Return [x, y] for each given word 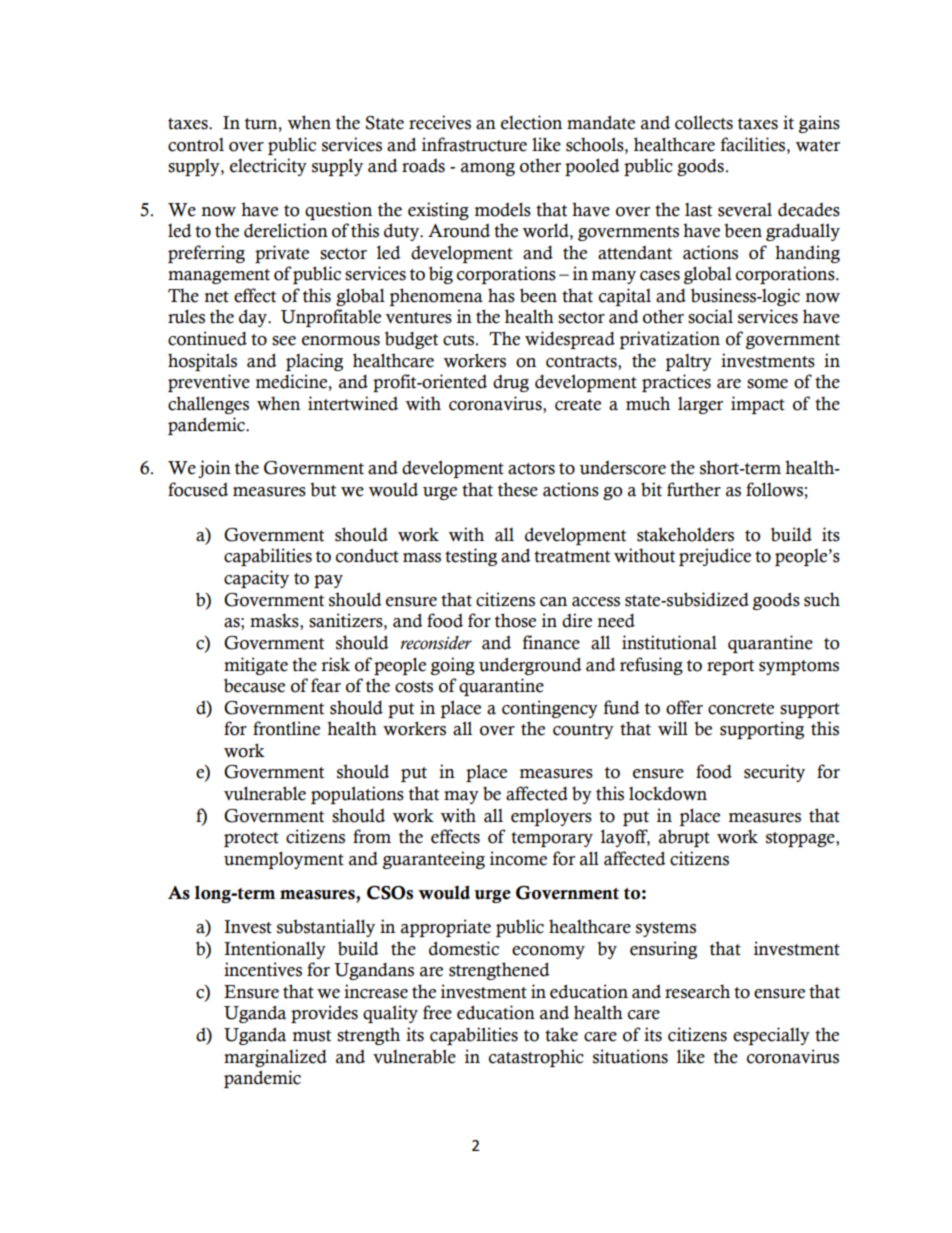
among [488, 169]
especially [771, 1036]
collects [704, 122]
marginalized [275, 1058]
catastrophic [536, 1058]
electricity [268, 167]
